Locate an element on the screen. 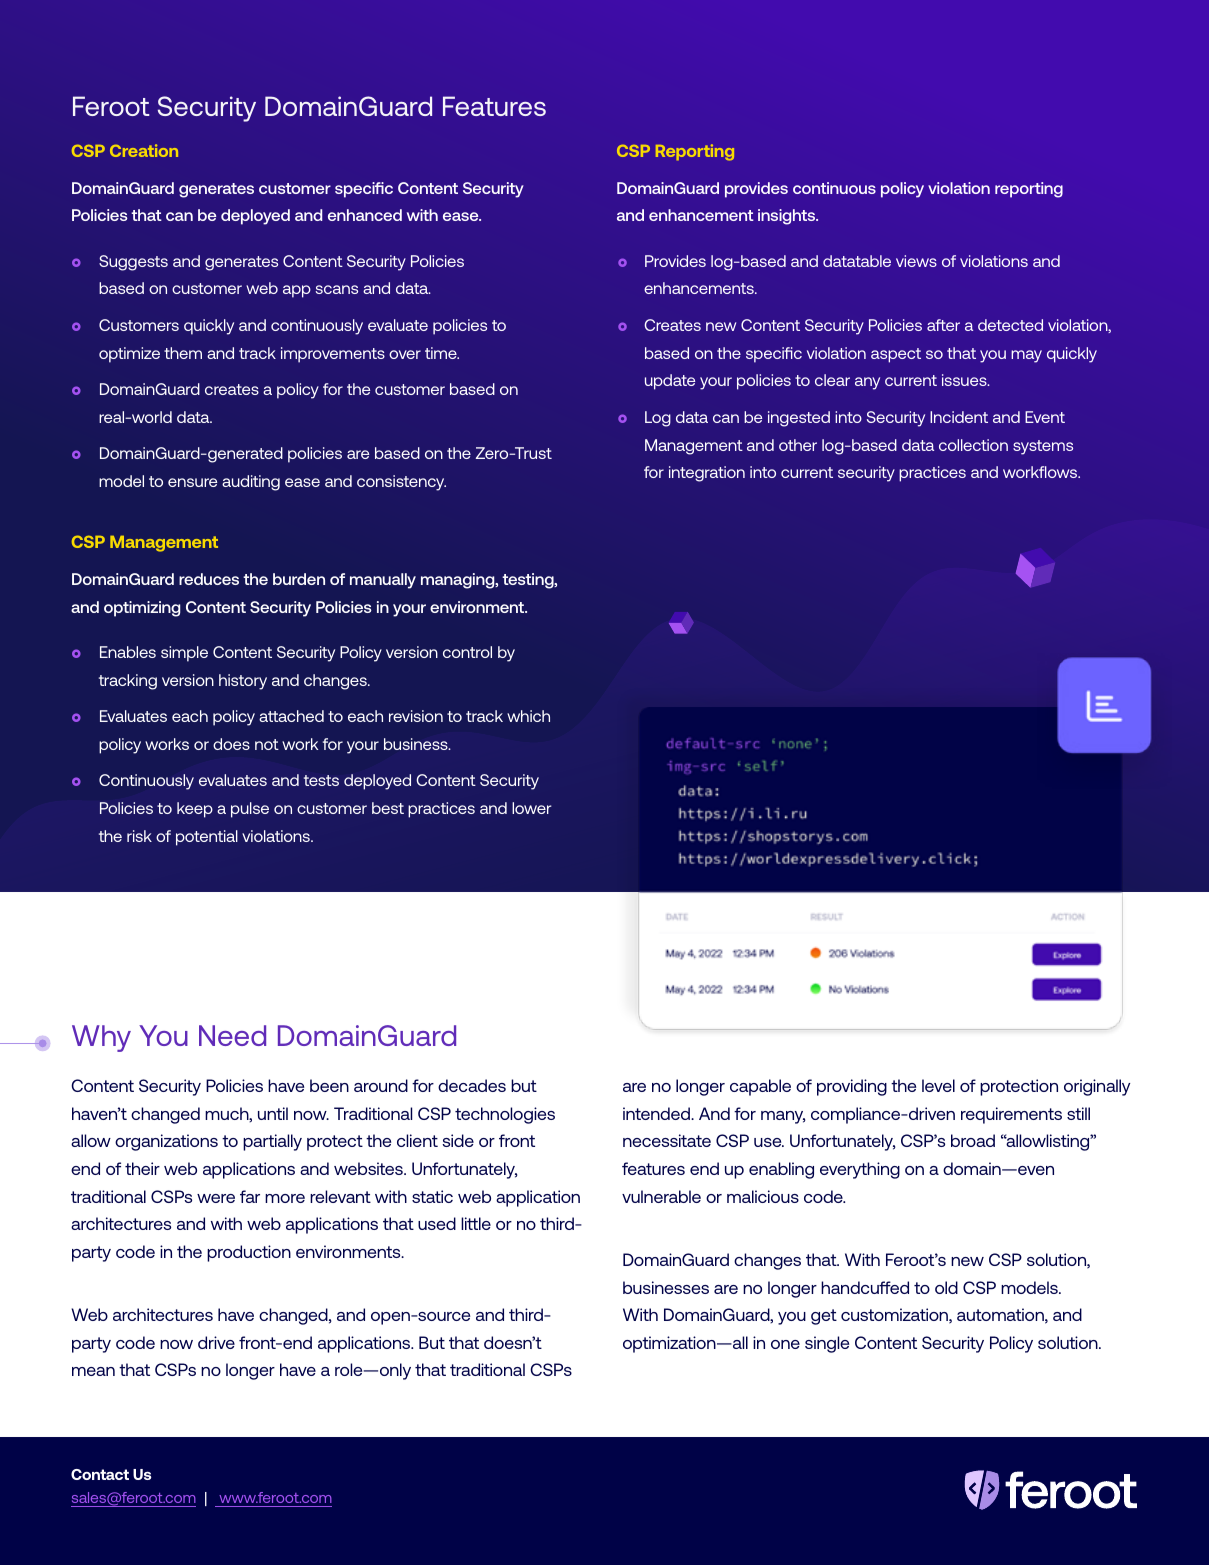 The width and height of the screenshot is (1209, 1565). lower is located at coordinates (531, 808).
